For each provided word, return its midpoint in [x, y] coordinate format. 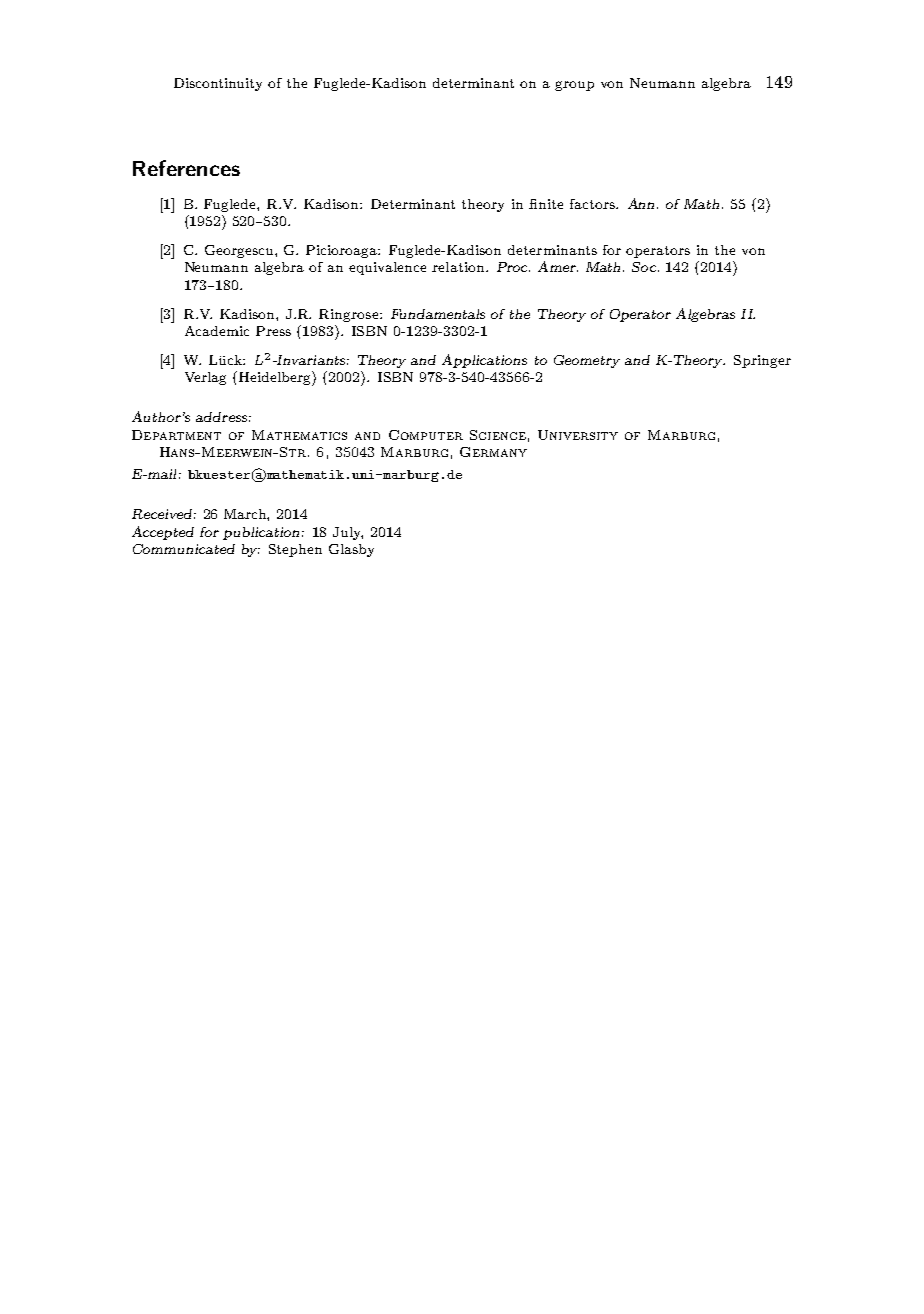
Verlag [205, 378]
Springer [762, 361]
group [574, 86]
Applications [484, 361]
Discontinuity [218, 84]
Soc [644, 267]
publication [261, 533]
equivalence [387, 268]
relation [459, 267]
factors [593, 204]
